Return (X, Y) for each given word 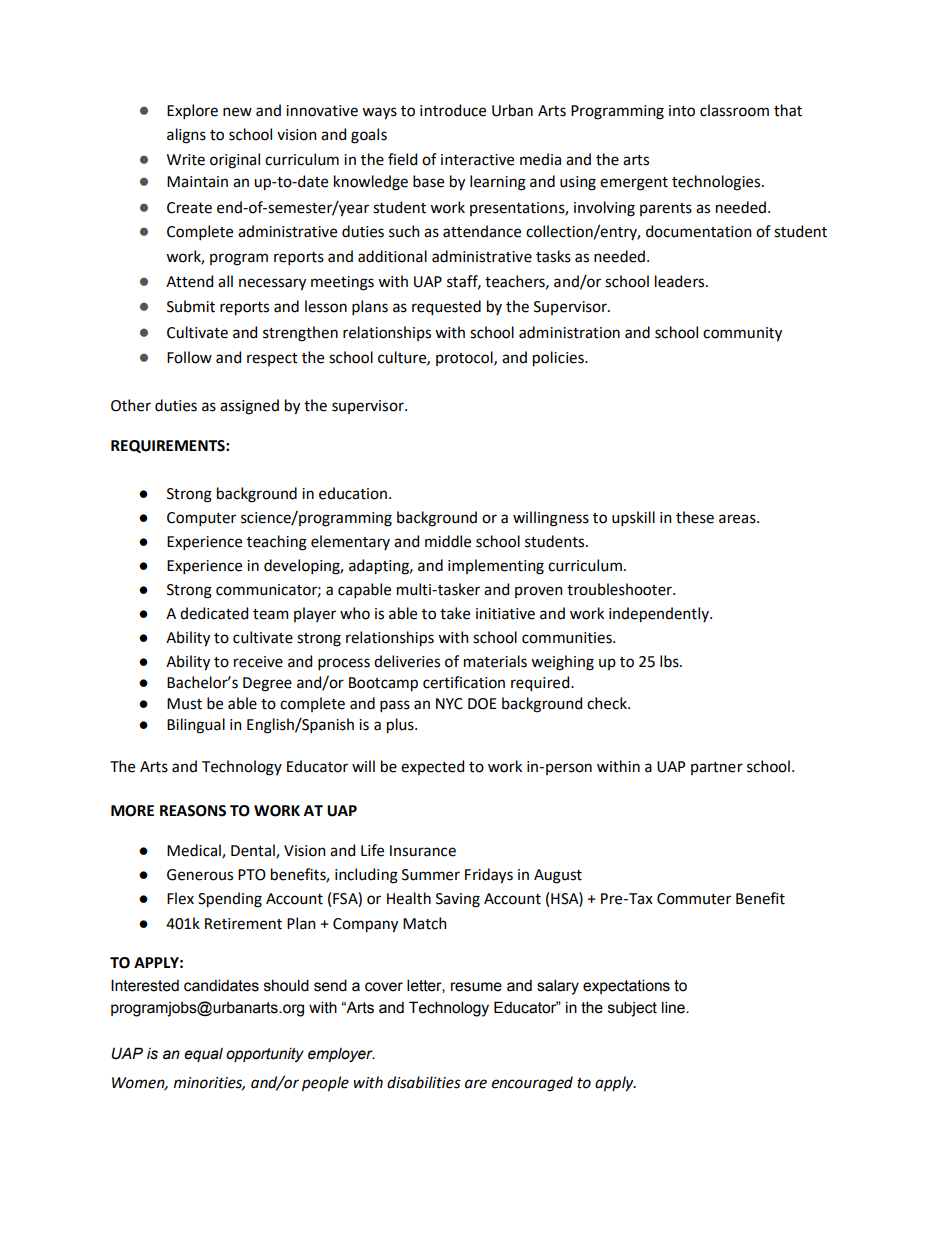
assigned (249, 407)
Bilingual (196, 726)
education (353, 493)
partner (717, 768)
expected (432, 767)
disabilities (424, 1082)
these (695, 517)
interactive (477, 160)
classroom (734, 110)
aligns (186, 136)
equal (203, 1055)
